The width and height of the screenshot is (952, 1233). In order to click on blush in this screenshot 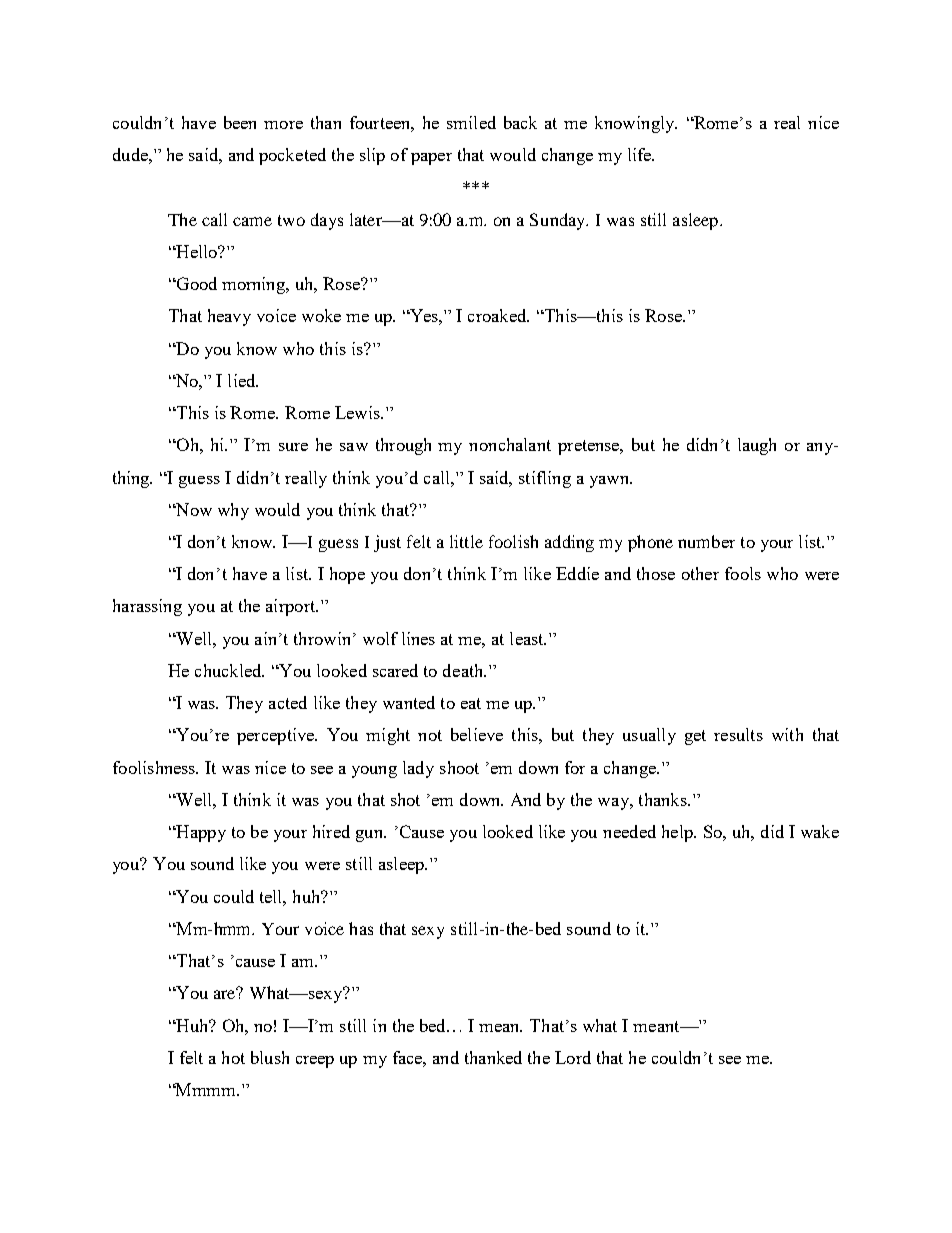, I will do `click(270, 1057)`.
